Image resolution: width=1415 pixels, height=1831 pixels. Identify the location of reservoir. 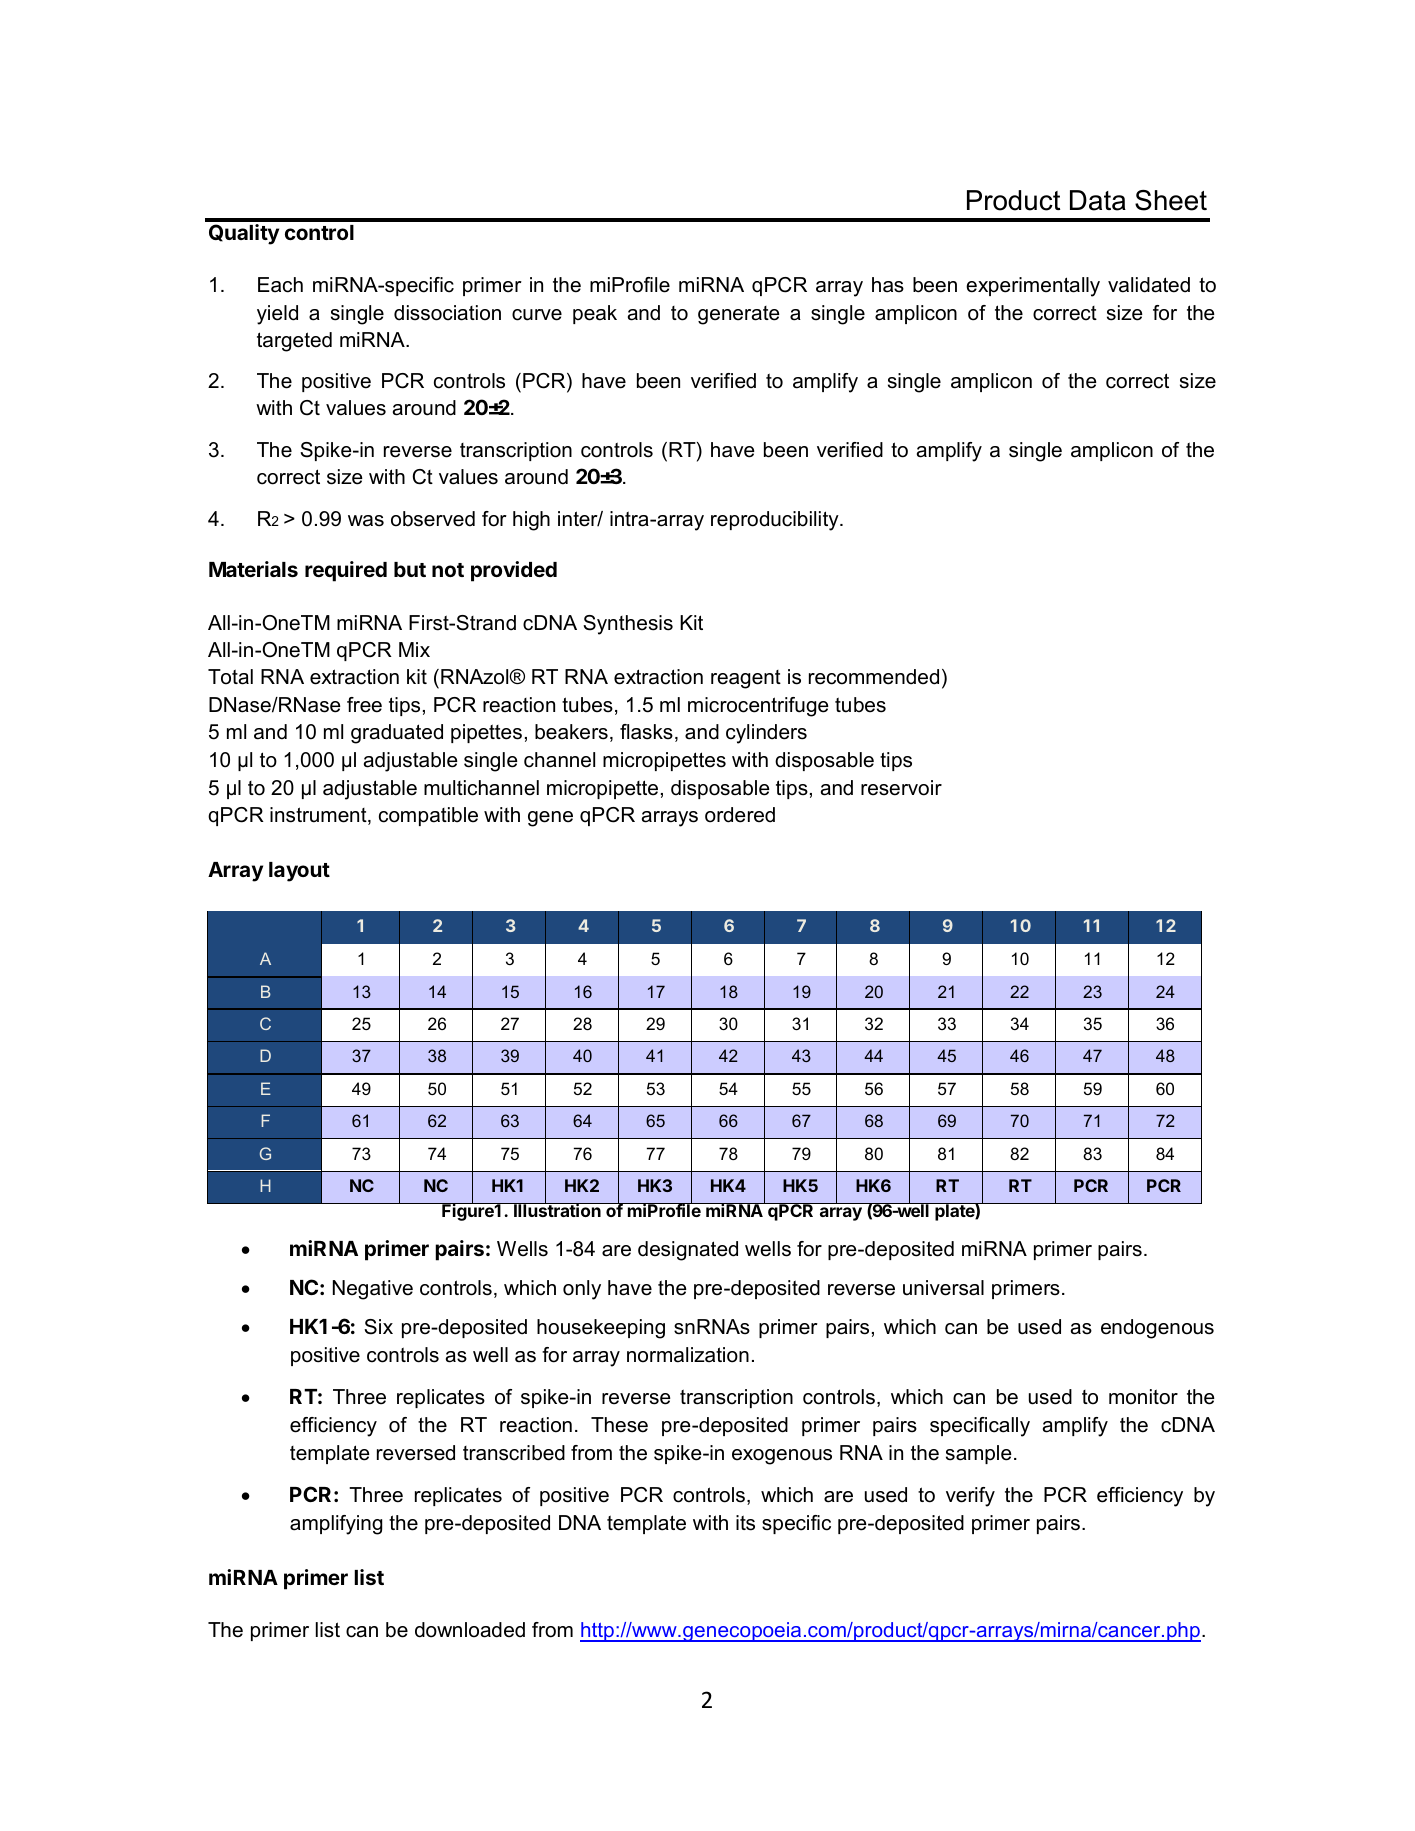
(901, 788).
